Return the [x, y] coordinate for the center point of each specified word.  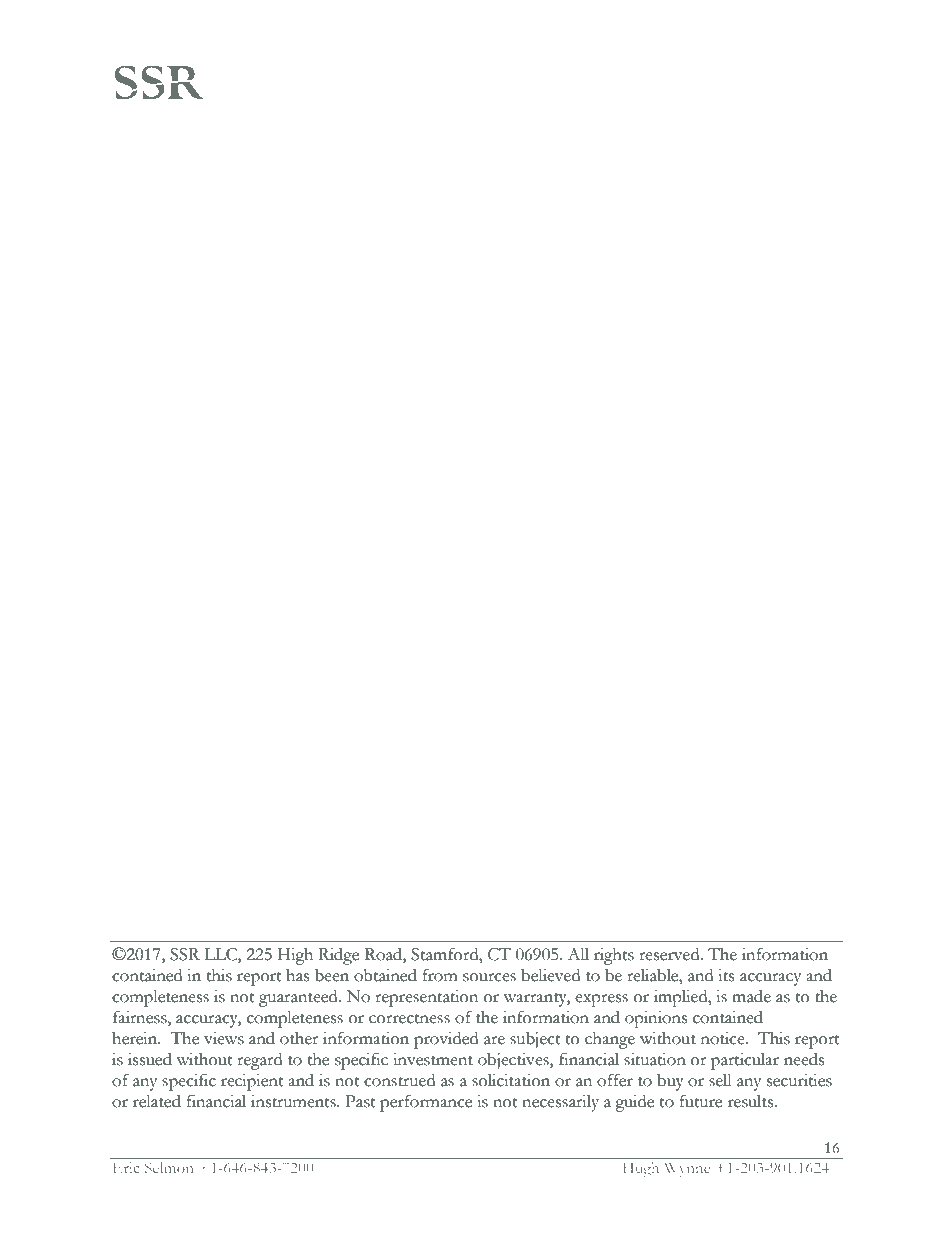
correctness [409, 1019]
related [157, 1101]
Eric [126, 1167]
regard [259, 1061]
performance [426, 1103]
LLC [221, 954]
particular [745, 1061]
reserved [670, 954]
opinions [656, 1019]
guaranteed [299, 998]
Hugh [641, 1169]
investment [433, 1059]
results [752, 1101]
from [440, 975]
